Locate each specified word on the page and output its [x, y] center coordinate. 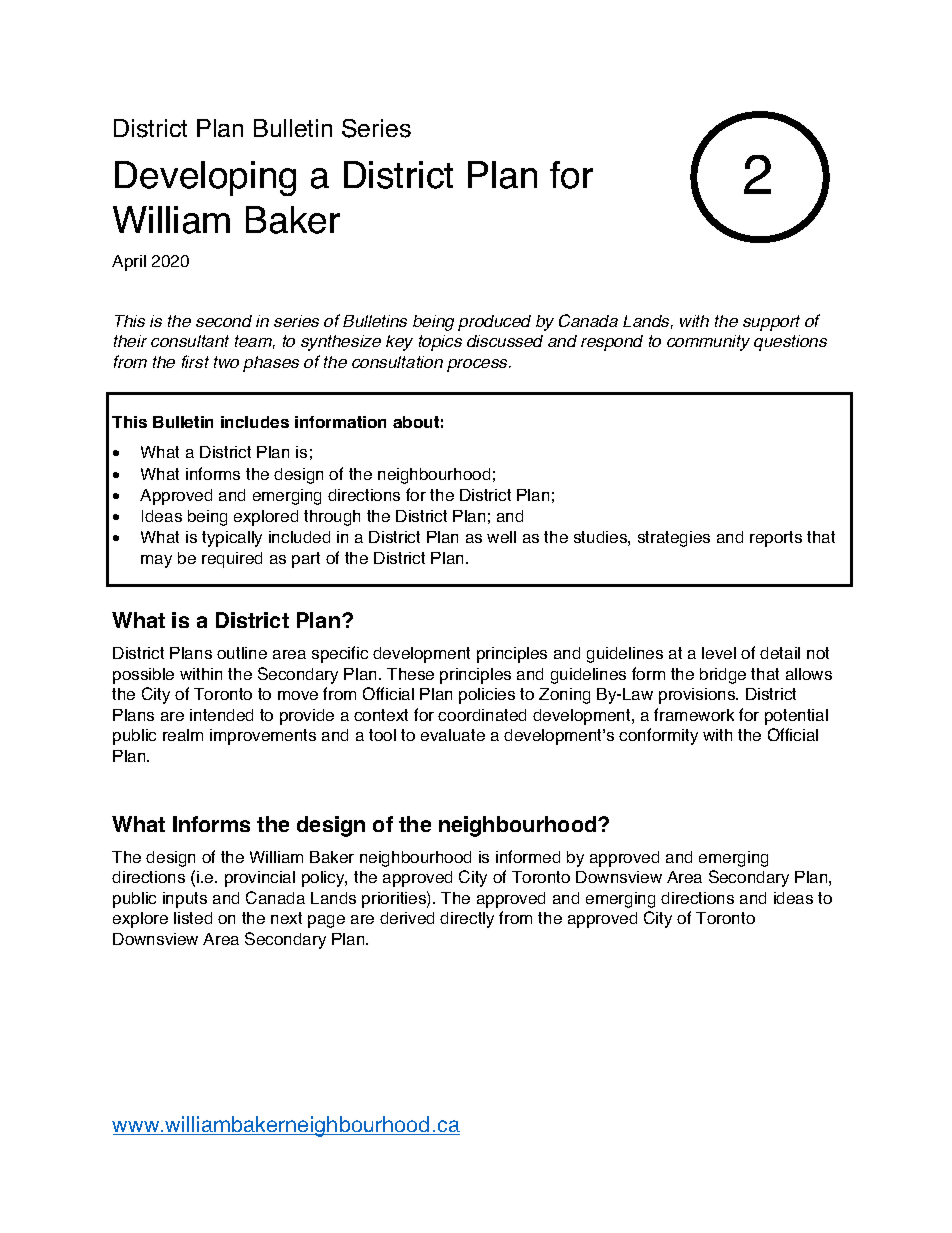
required [232, 560]
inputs [185, 900]
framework [694, 714]
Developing [205, 178]
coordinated [482, 715]
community [708, 343]
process [478, 365]
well [501, 537]
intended [221, 715]
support [771, 323]
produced [494, 323]
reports [776, 539]
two [226, 362]
